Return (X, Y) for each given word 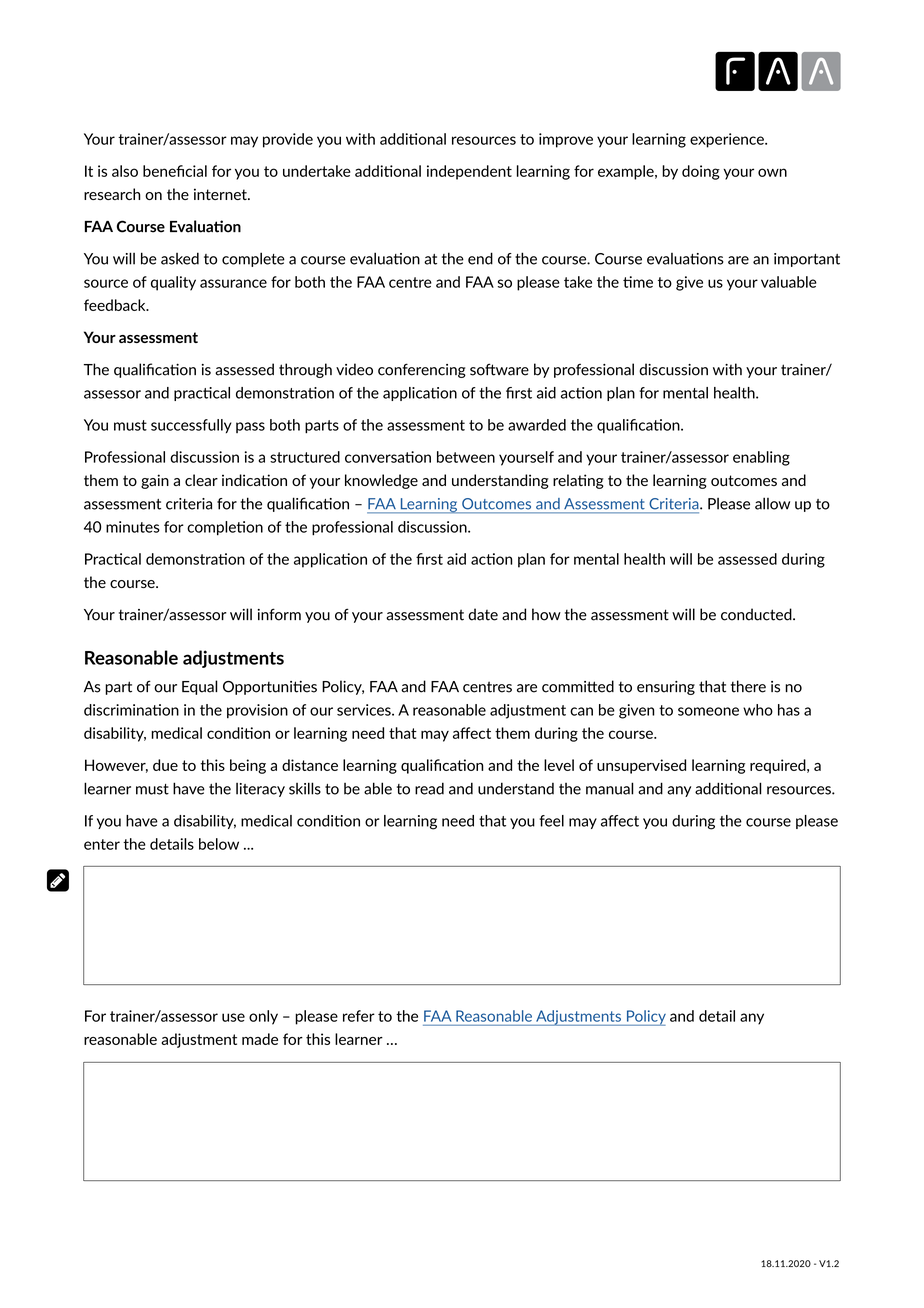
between (466, 457)
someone (708, 711)
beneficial (175, 171)
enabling (761, 458)
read (429, 788)
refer (359, 1016)
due (165, 765)
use (233, 1017)
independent (469, 172)
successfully (191, 426)
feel (551, 821)
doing (701, 172)
